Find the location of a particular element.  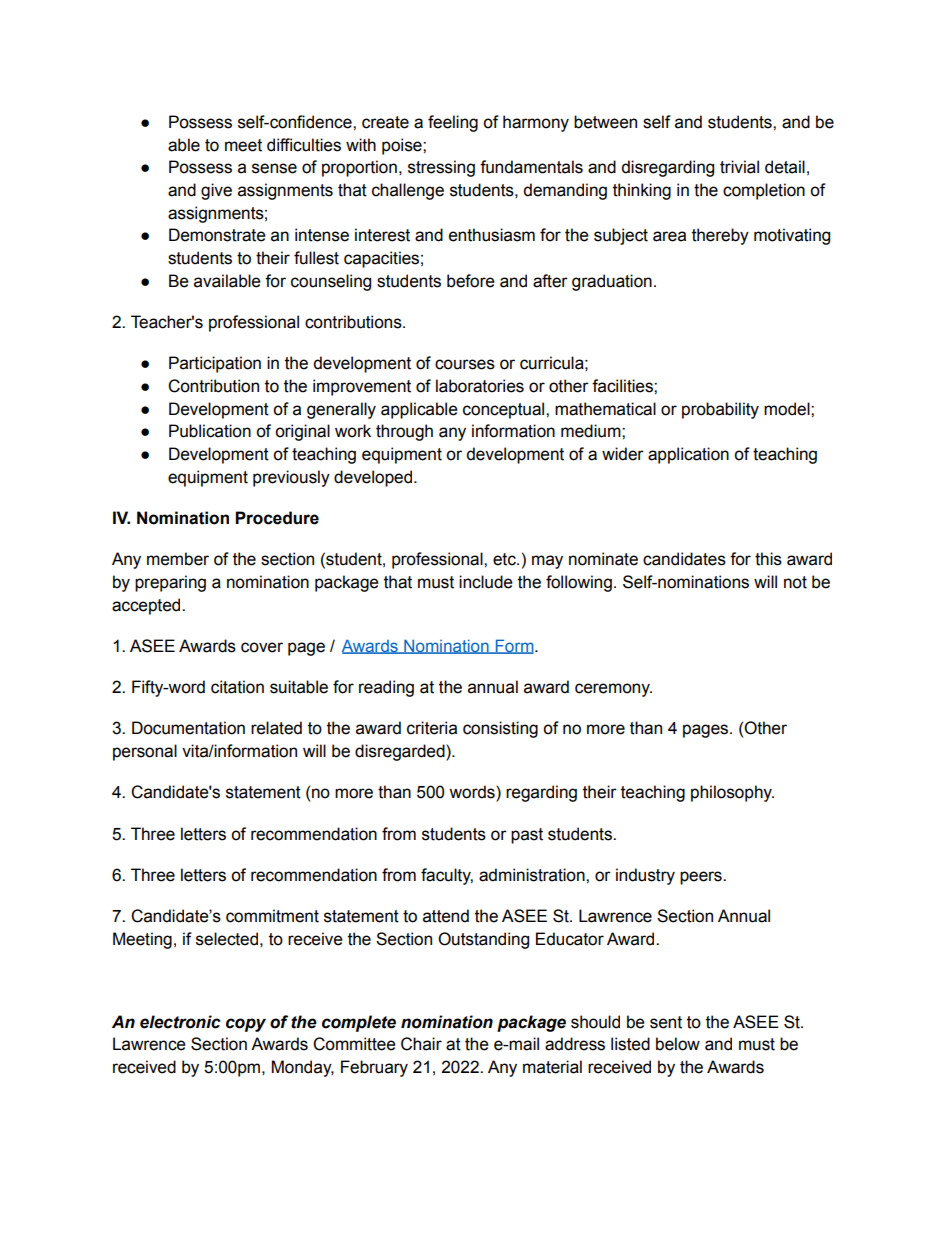

trivial is located at coordinates (739, 167).
